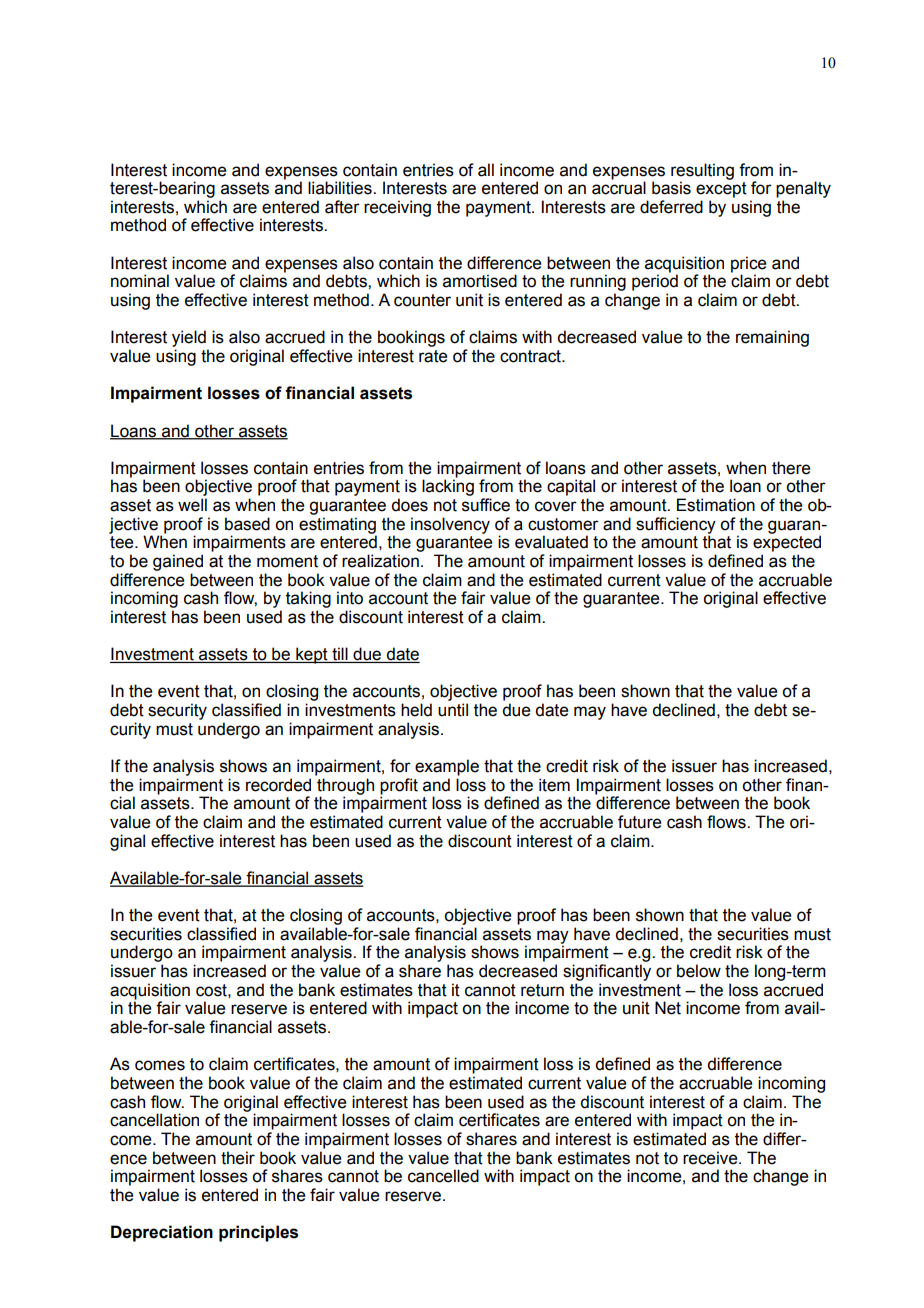 The image size is (924, 1308). Describe the element at coordinates (486, 170) in the screenshot. I see `all` at that location.
